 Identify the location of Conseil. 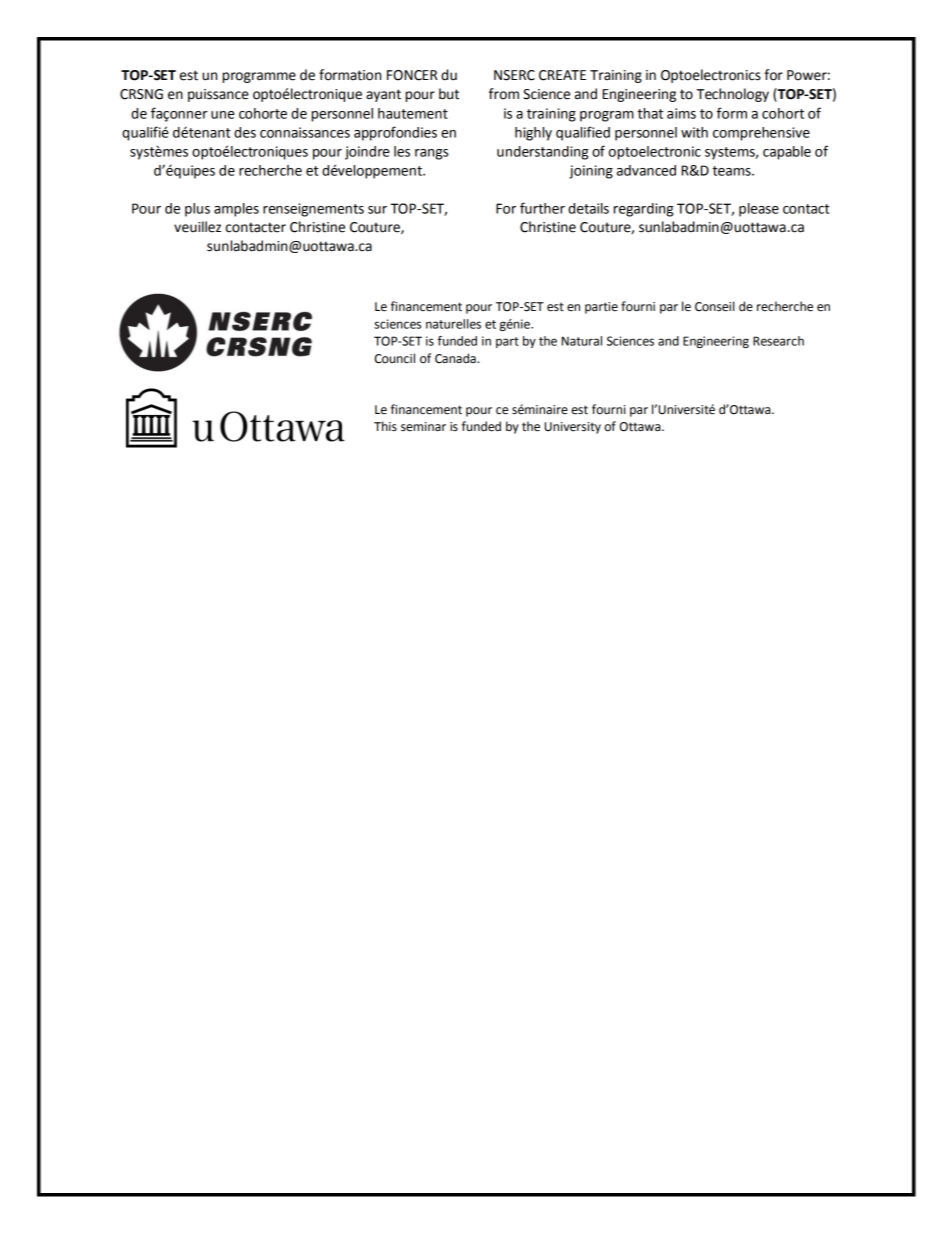
(714, 306).
